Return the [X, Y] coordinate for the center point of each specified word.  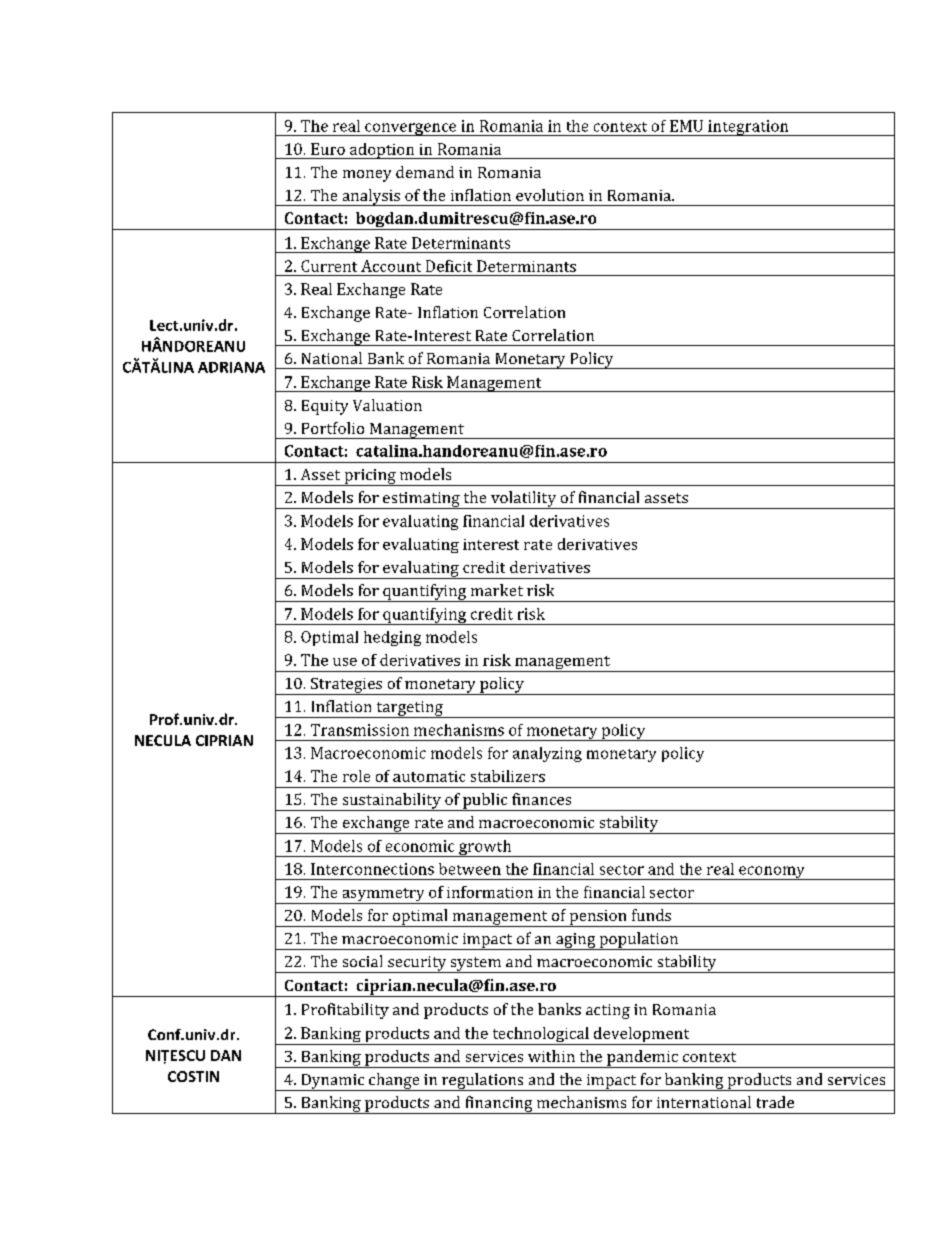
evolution [550, 195]
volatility [524, 500]
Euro [328, 149]
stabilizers [508, 776]
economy [772, 873]
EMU [686, 126]
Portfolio [333, 428]
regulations [483, 1082]
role [356, 776]
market [497, 590]
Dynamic [333, 1082]
